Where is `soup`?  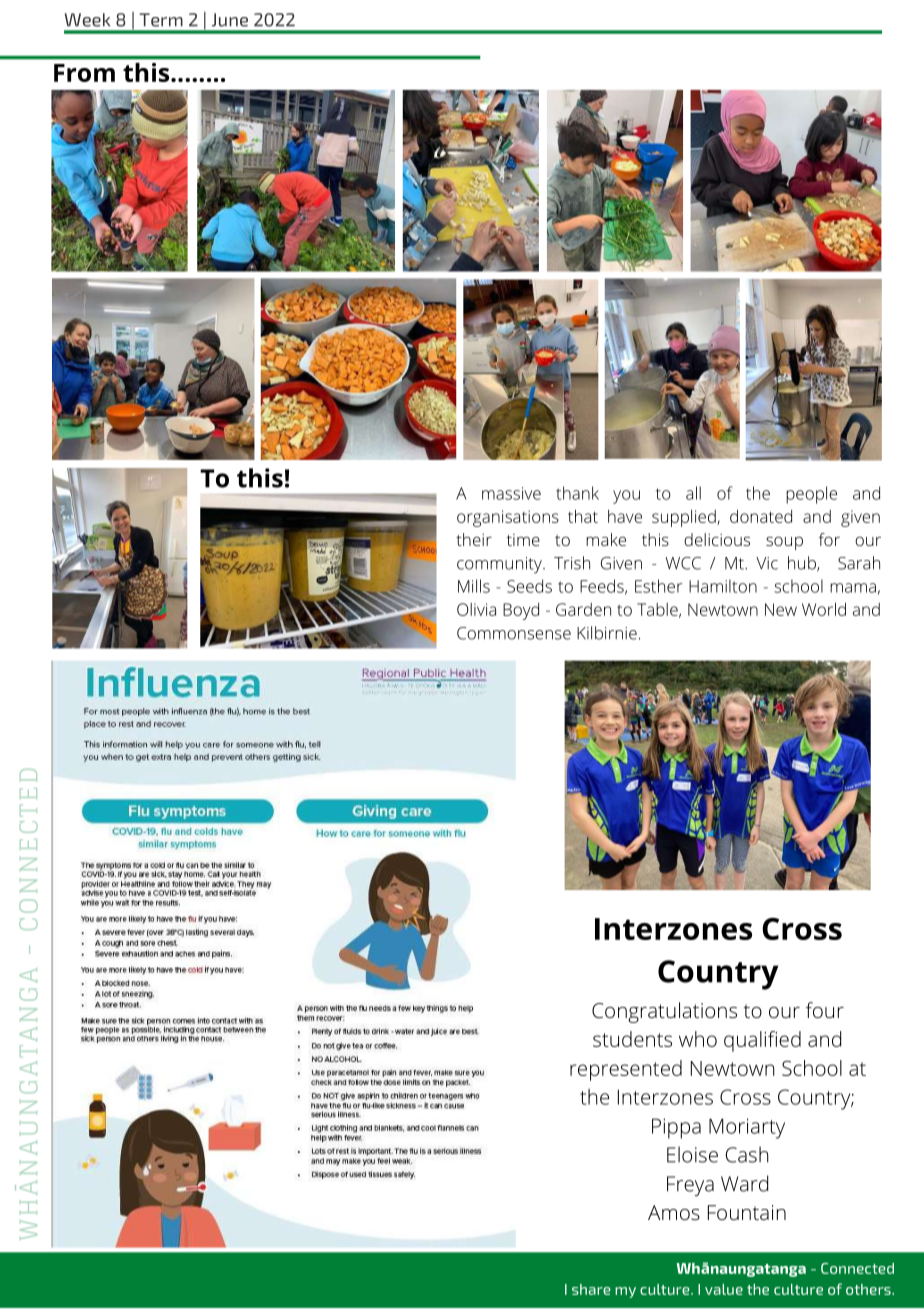 soup is located at coordinates (784, 543).
